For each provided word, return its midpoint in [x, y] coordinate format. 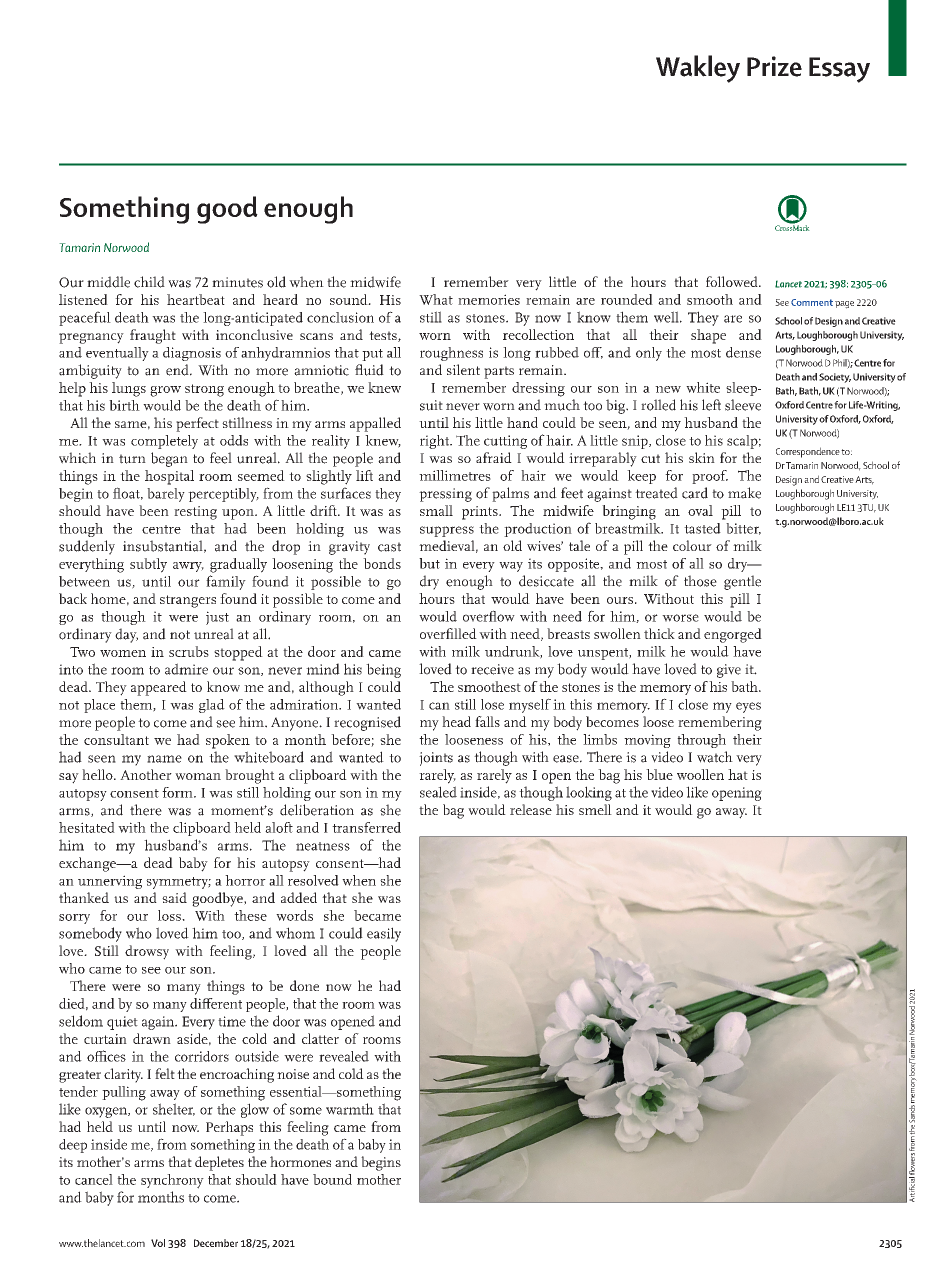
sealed [438, 792]
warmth [350, 1109]
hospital [169, 477]
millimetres [455, 475]
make [744, 493]
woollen [700, 774]
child [149, 282]
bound [332, 1179]
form [178, 792]
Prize [774, 66]
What [436, 299]
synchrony [172, 1181]
